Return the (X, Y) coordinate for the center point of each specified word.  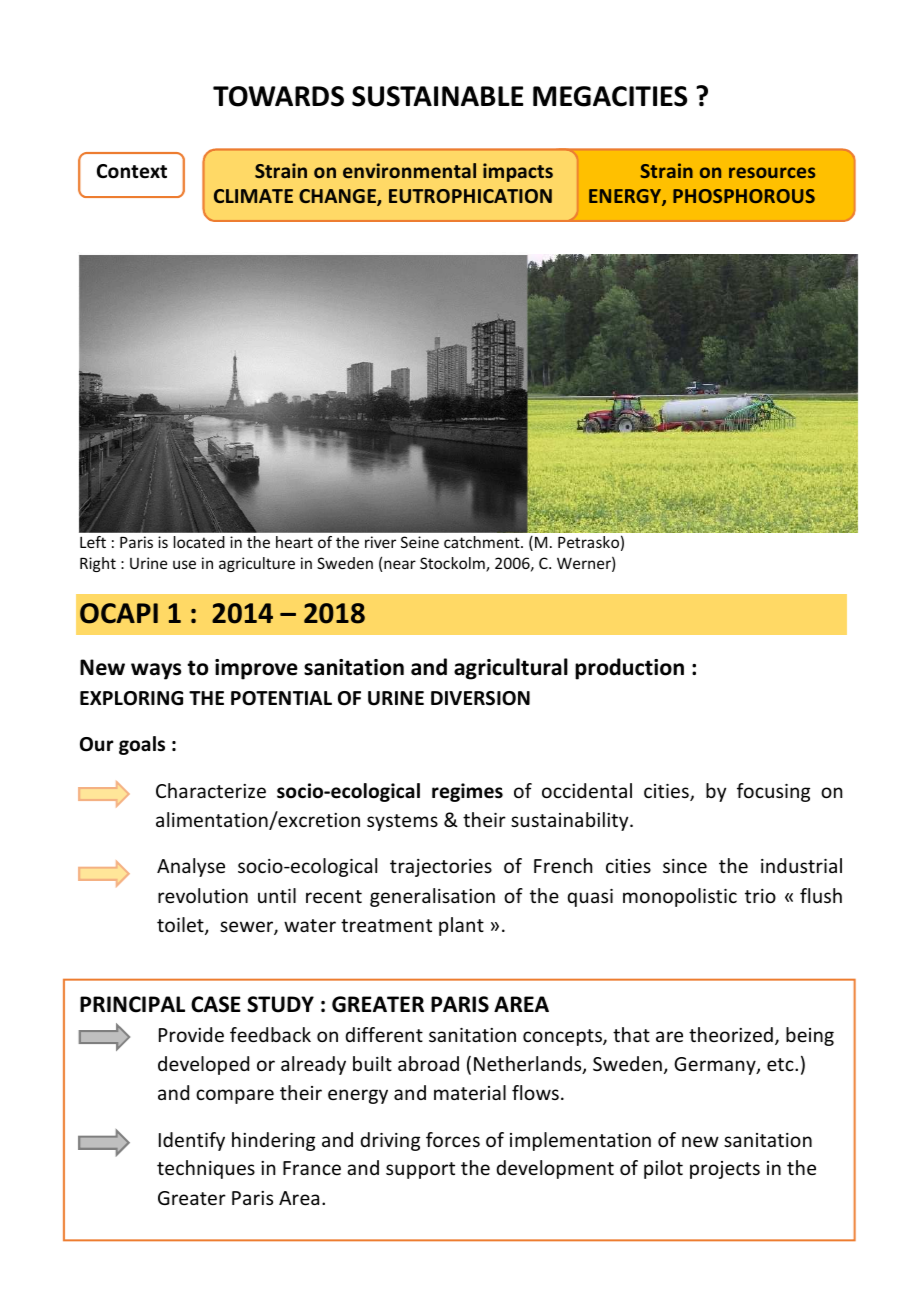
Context (132, 171)
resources (772, 172)
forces (453, 1139)
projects (725, 1170)
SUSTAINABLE (437, 96)
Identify (192, 1141)
